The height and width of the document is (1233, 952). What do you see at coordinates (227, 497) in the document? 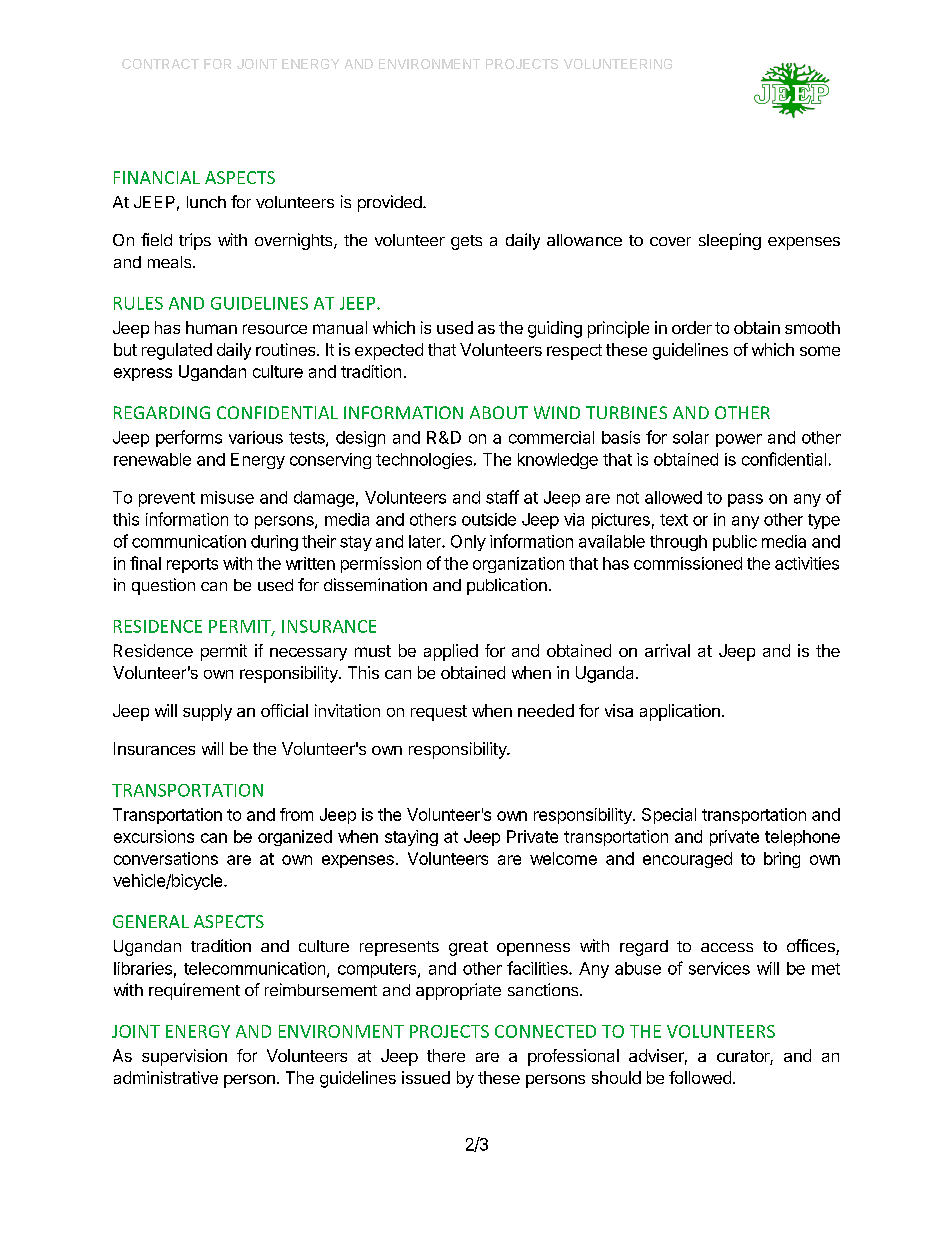
I see `misuse` at bounding box center [227, 497].
